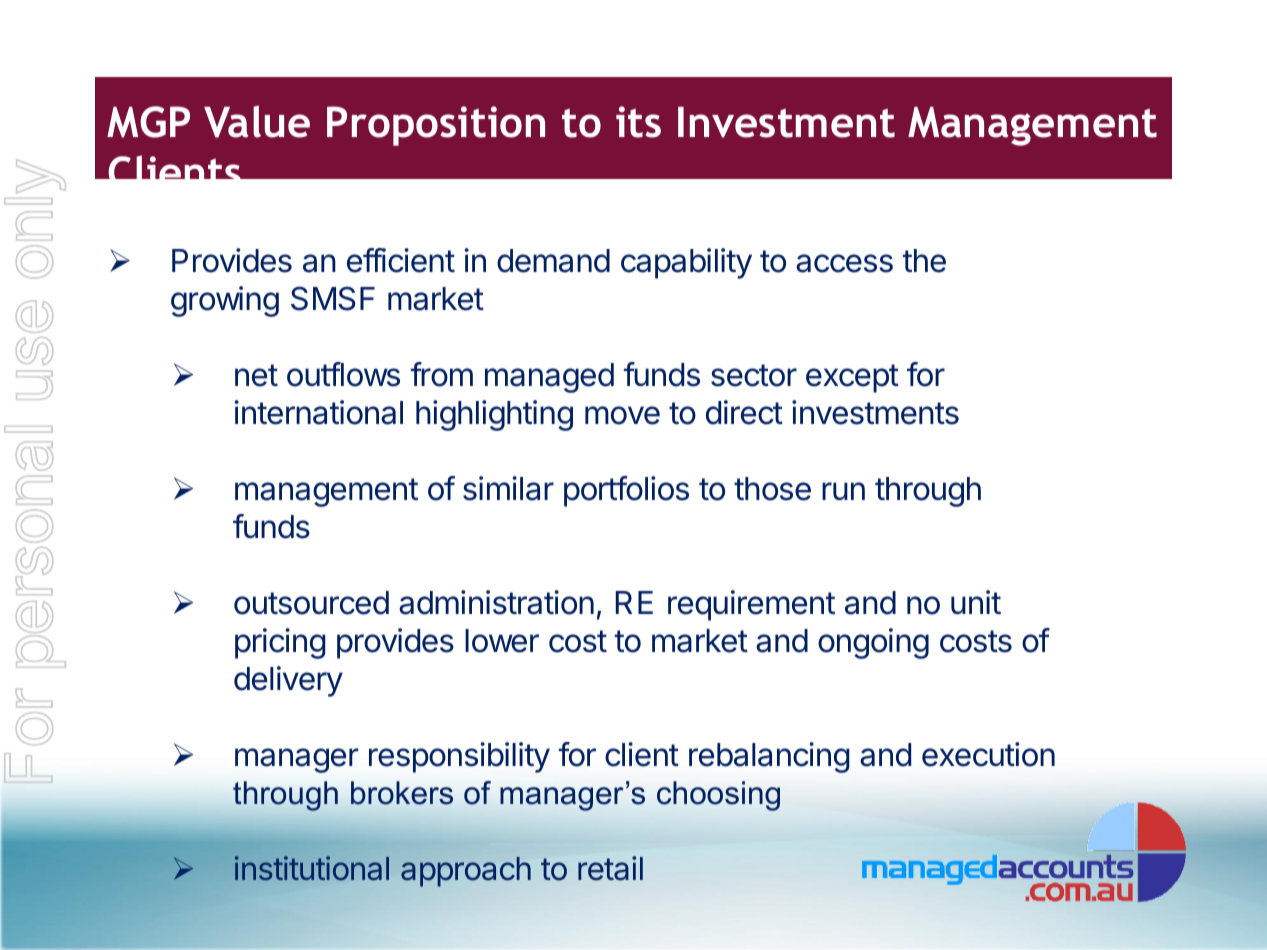  I want to click on delivery, so click(288, 681).
